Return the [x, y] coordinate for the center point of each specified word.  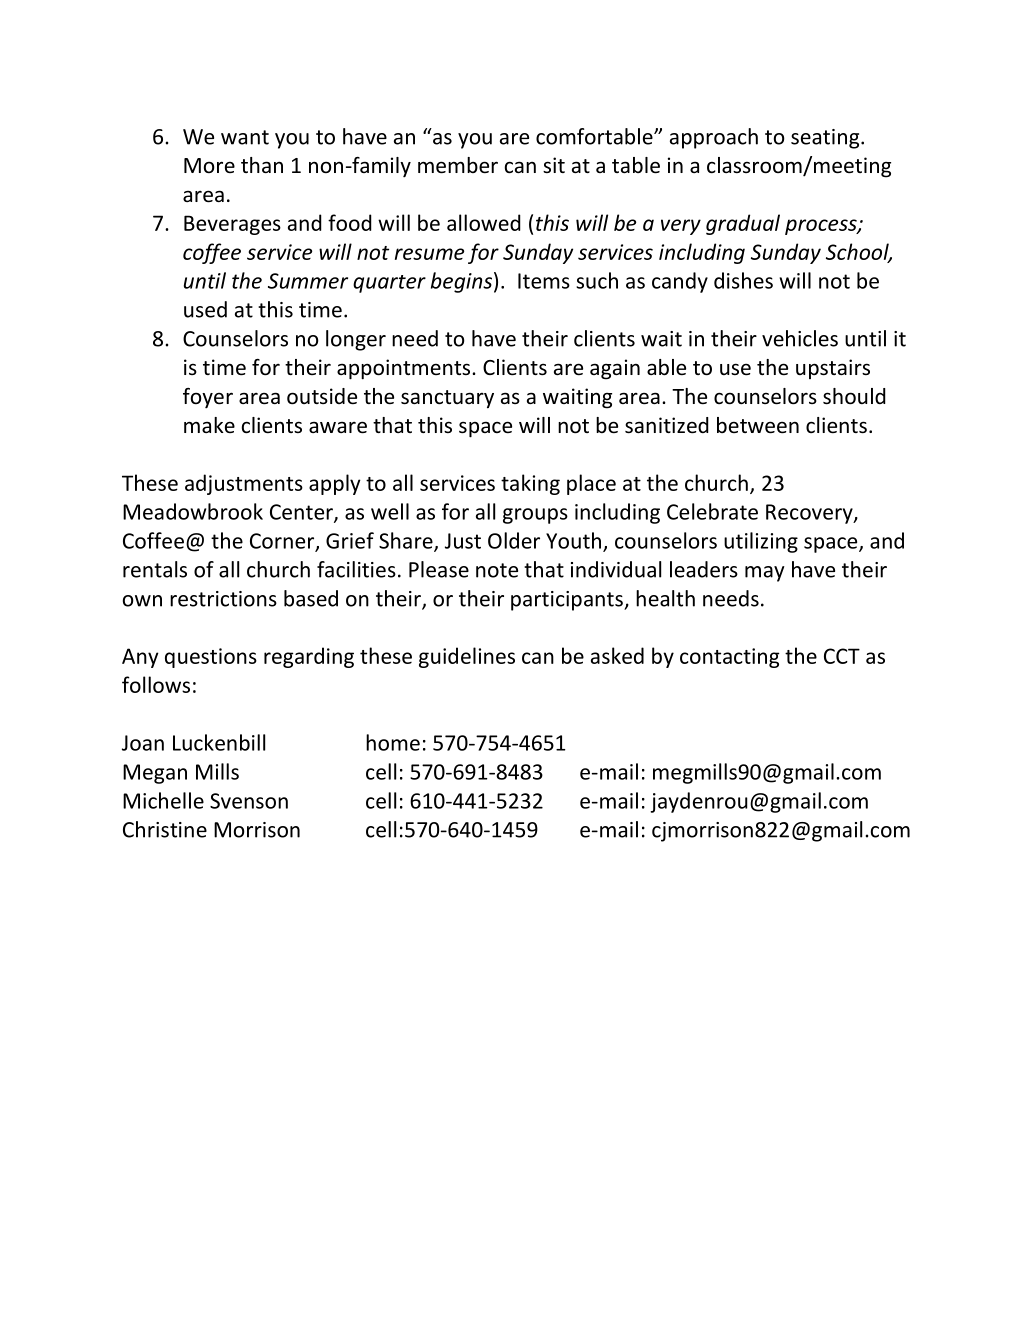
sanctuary [447, 399]
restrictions [223, 599]
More [209, 165]
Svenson [249, 801]
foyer [208, 398]
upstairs [833, 369]
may [765, 574]
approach [714, 138]
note [497, 570]
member [458, 165]
